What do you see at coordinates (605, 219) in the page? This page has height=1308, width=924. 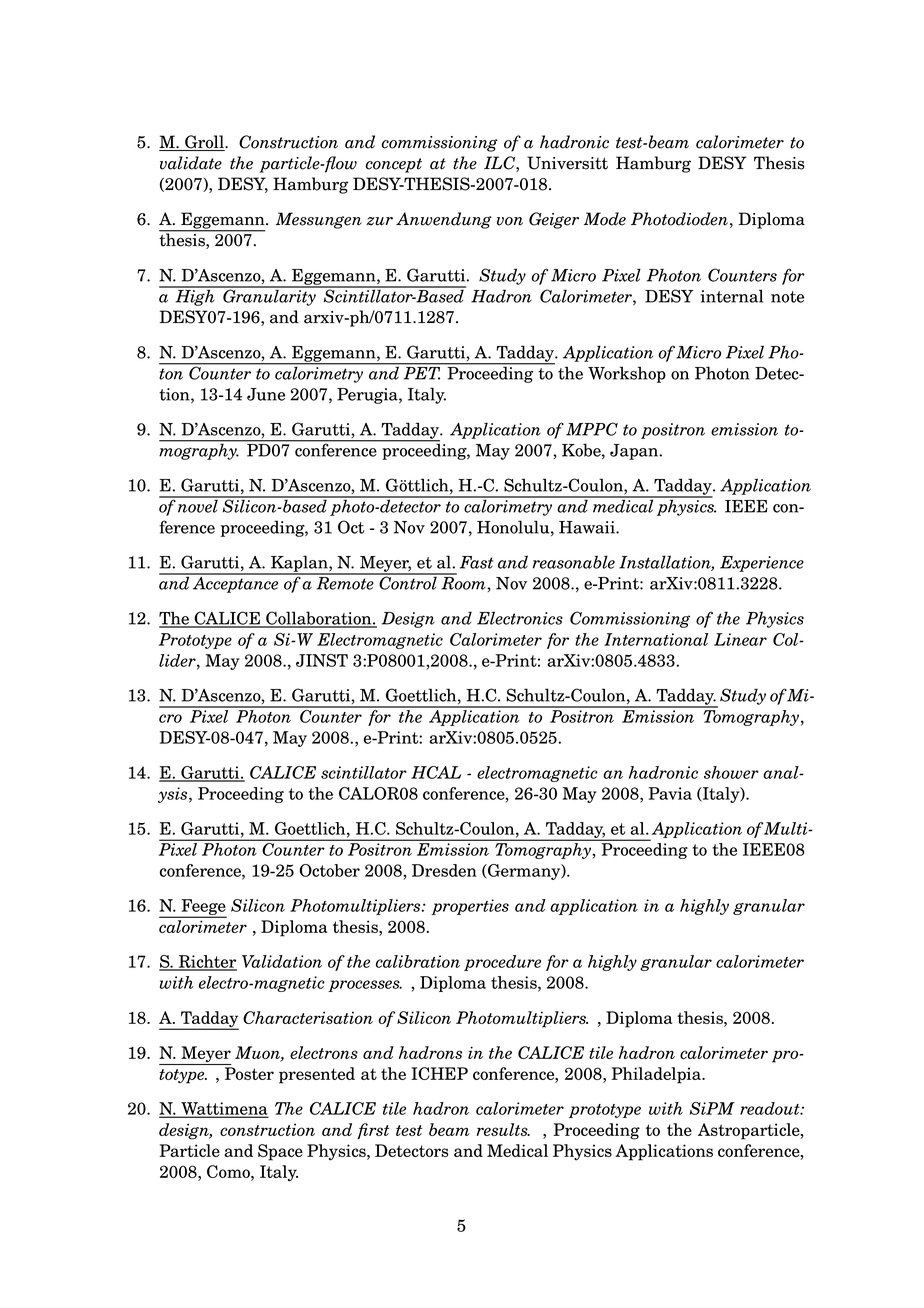 I see `Mode` at bounding box center [605, 219].
